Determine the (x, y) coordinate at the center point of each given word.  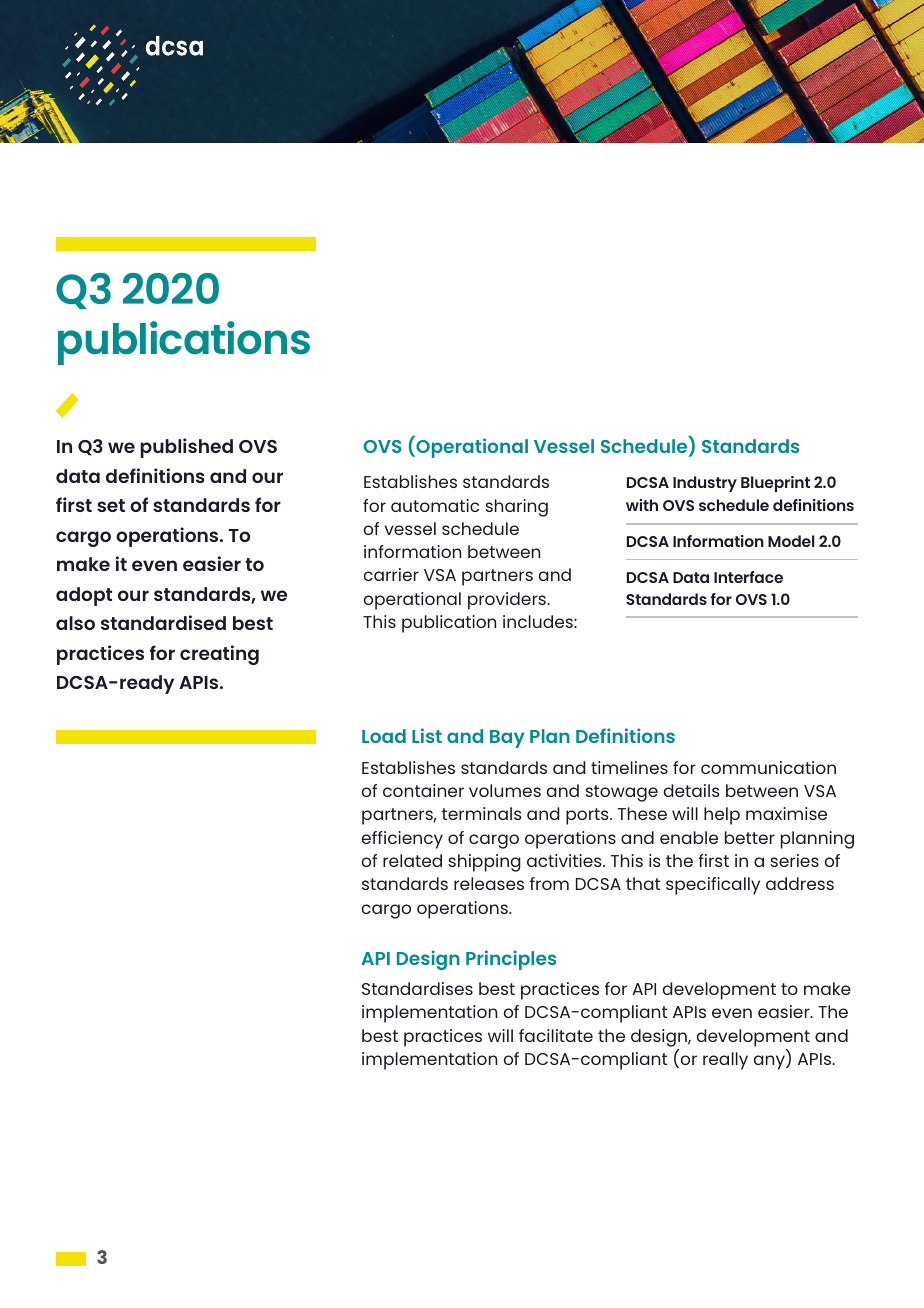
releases (489, 883)
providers (508, 601)
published (187, 448)
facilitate (556, 1035)
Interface (748, 577)
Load (384, 736)
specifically (713, 886)
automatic (435, 505)
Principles (511, 960)
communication (768, 767)
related (412, 860)
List (427, 735)
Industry (705, 484)
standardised (163, 622)
